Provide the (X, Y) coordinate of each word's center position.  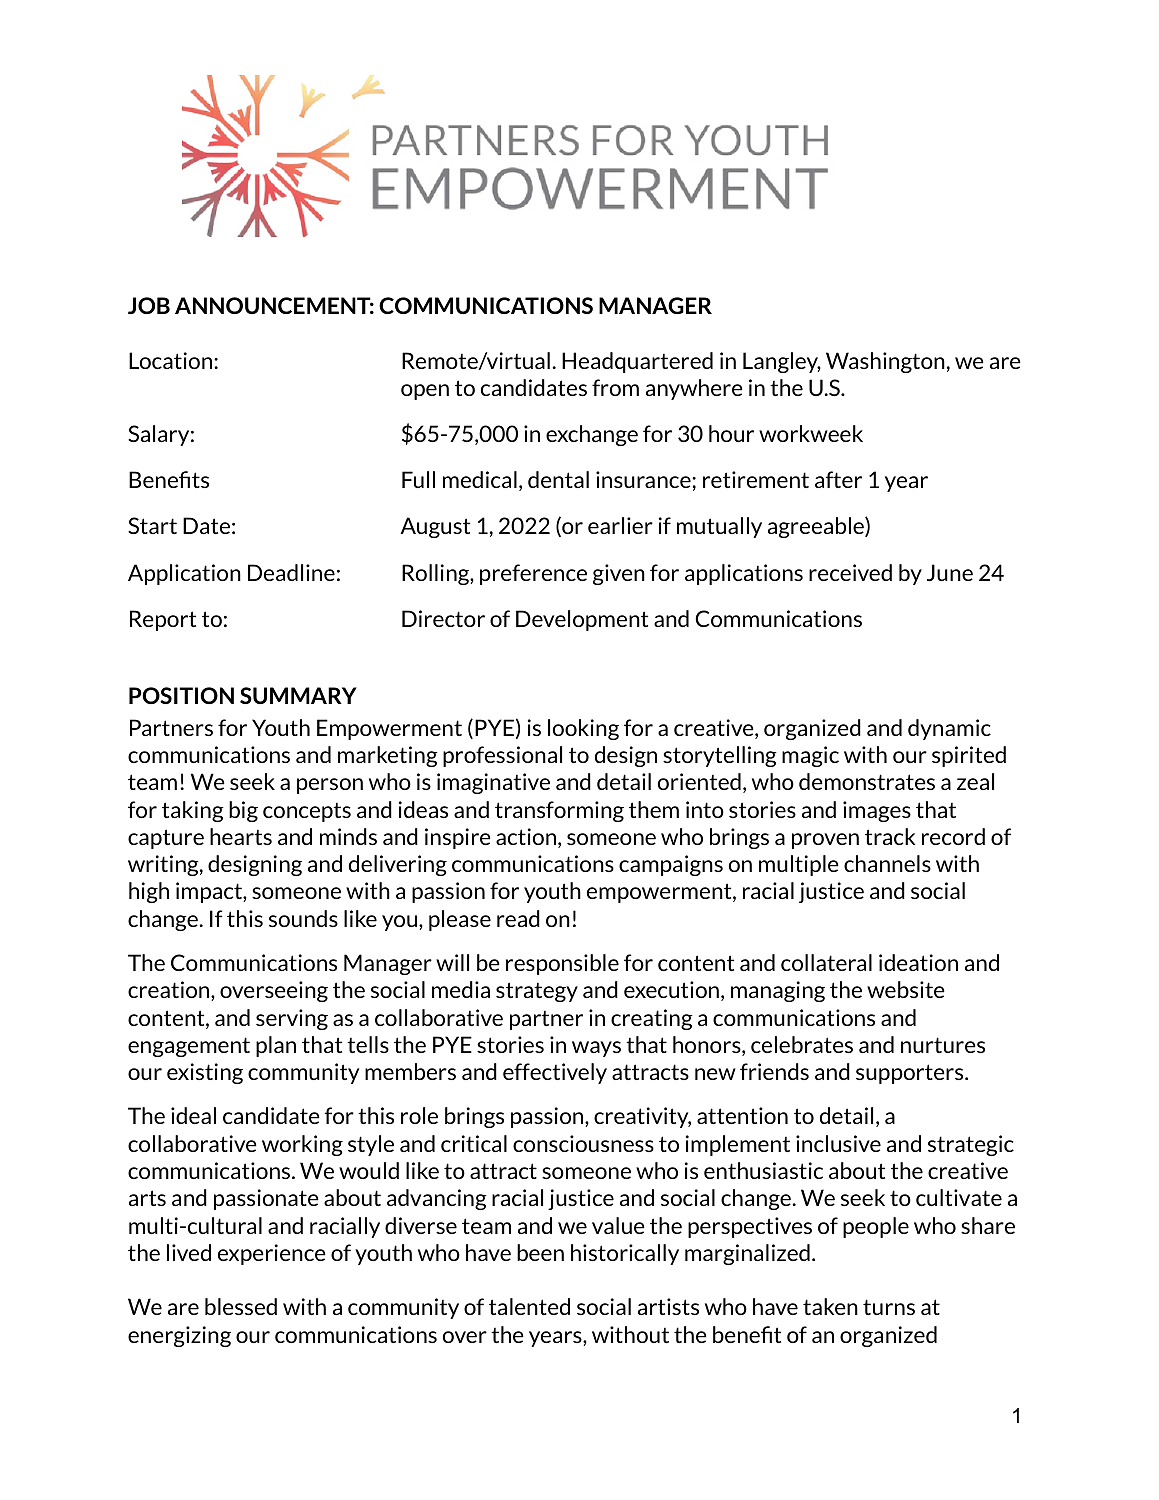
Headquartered (637, 362)
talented (529, 1306)
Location (172, 360)
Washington (885, 362)
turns (889, 1307)
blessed (241, 1306)
